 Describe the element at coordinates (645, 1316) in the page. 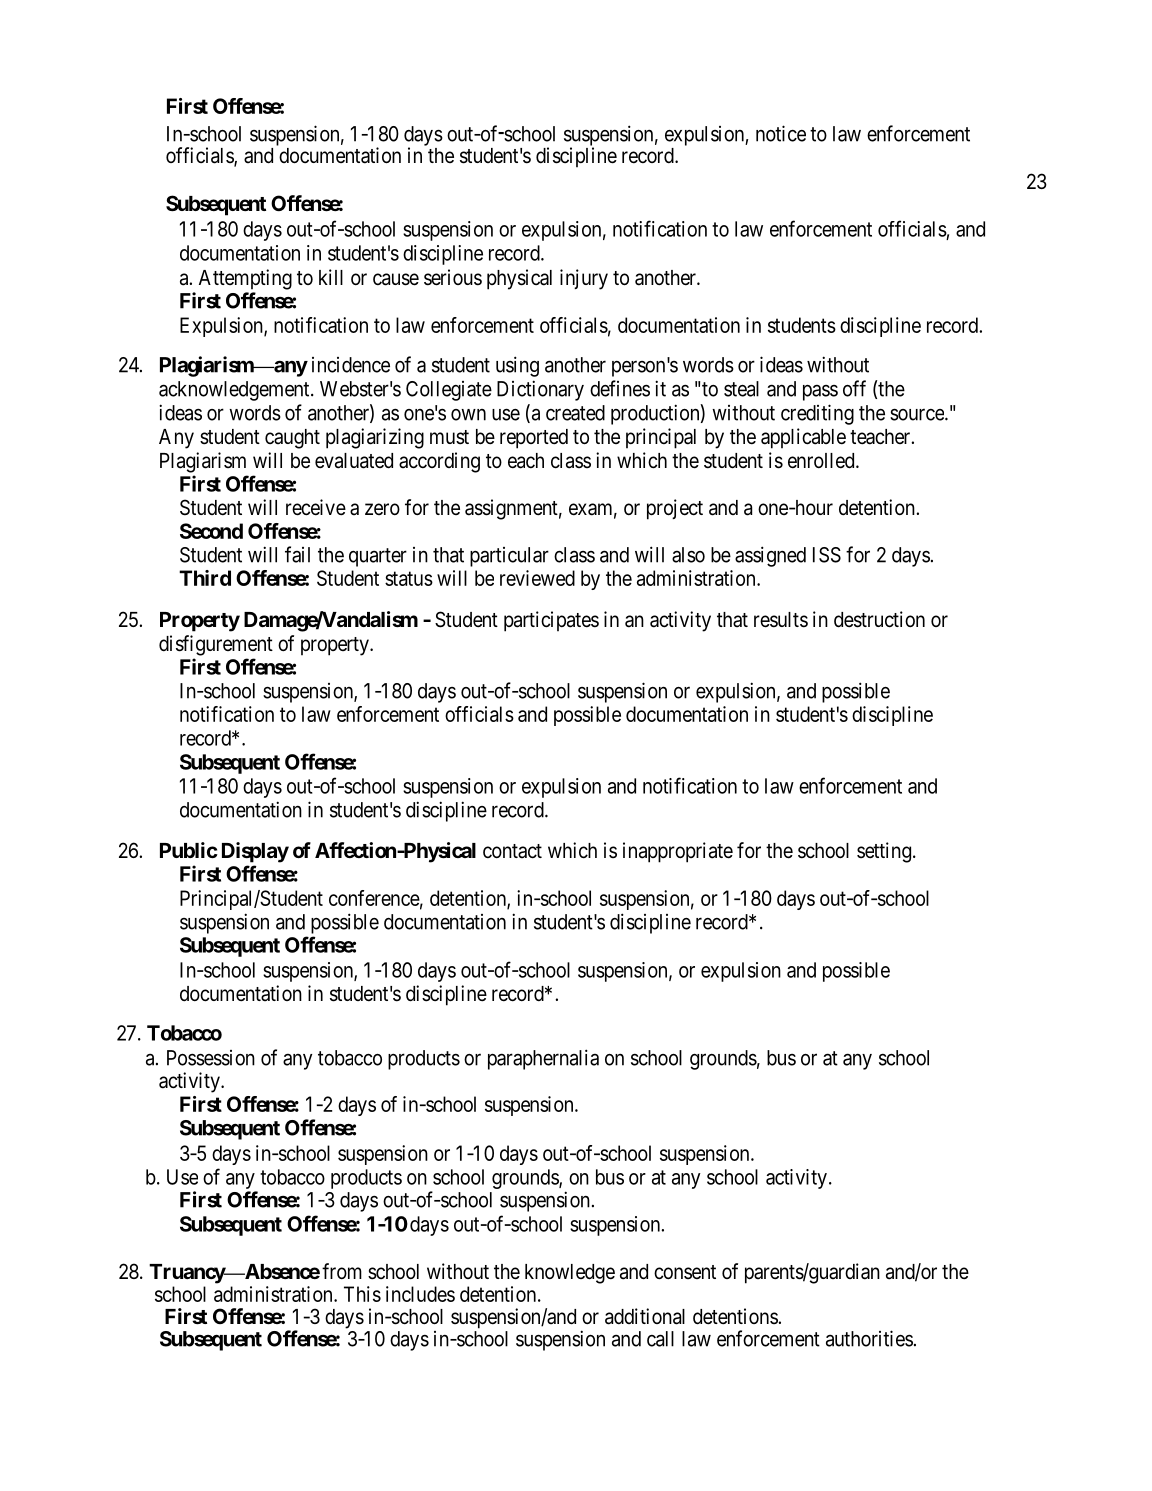

I see `additional` at that location.
